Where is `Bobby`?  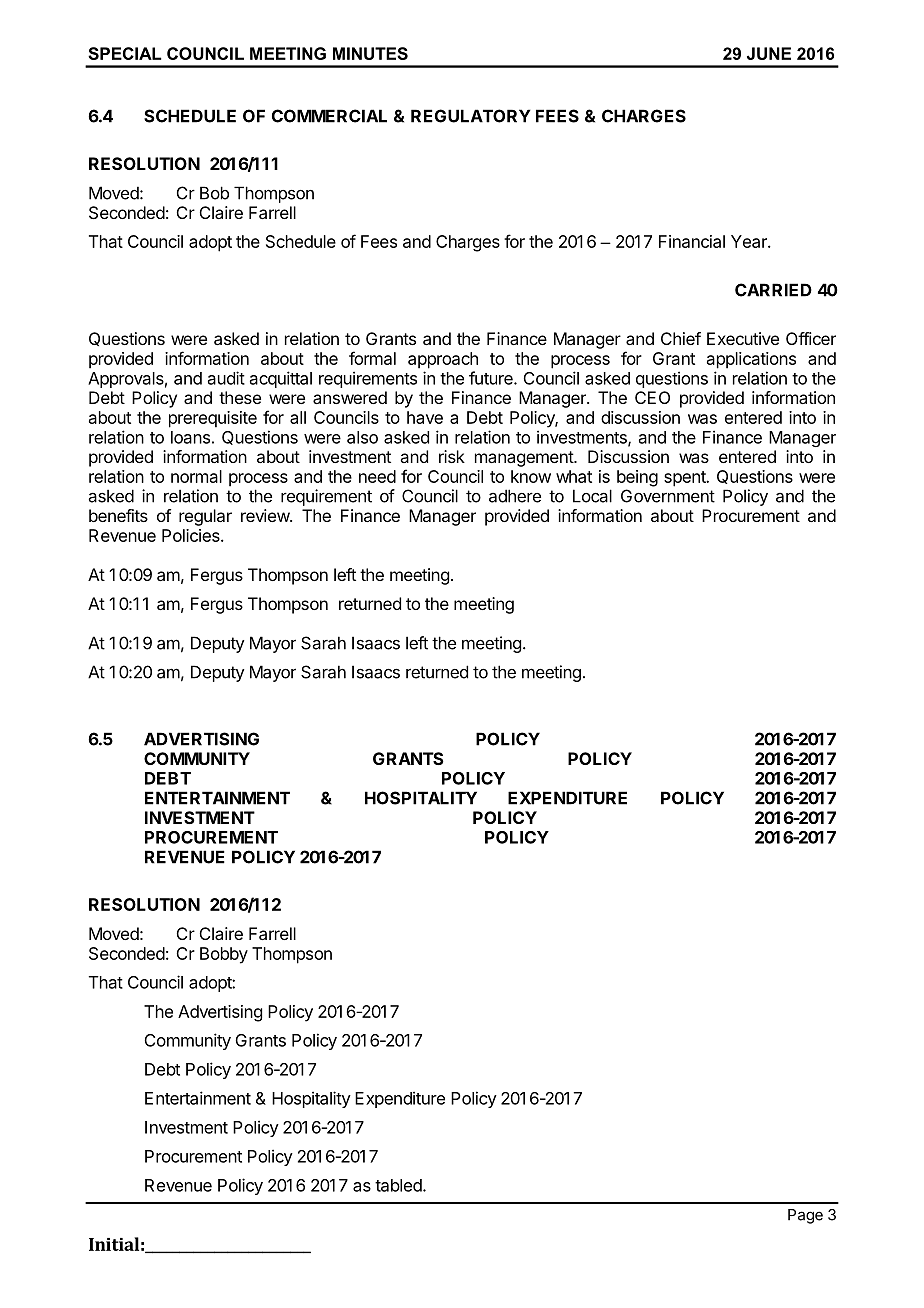
Bobby is located at coordinates (224, 955).
